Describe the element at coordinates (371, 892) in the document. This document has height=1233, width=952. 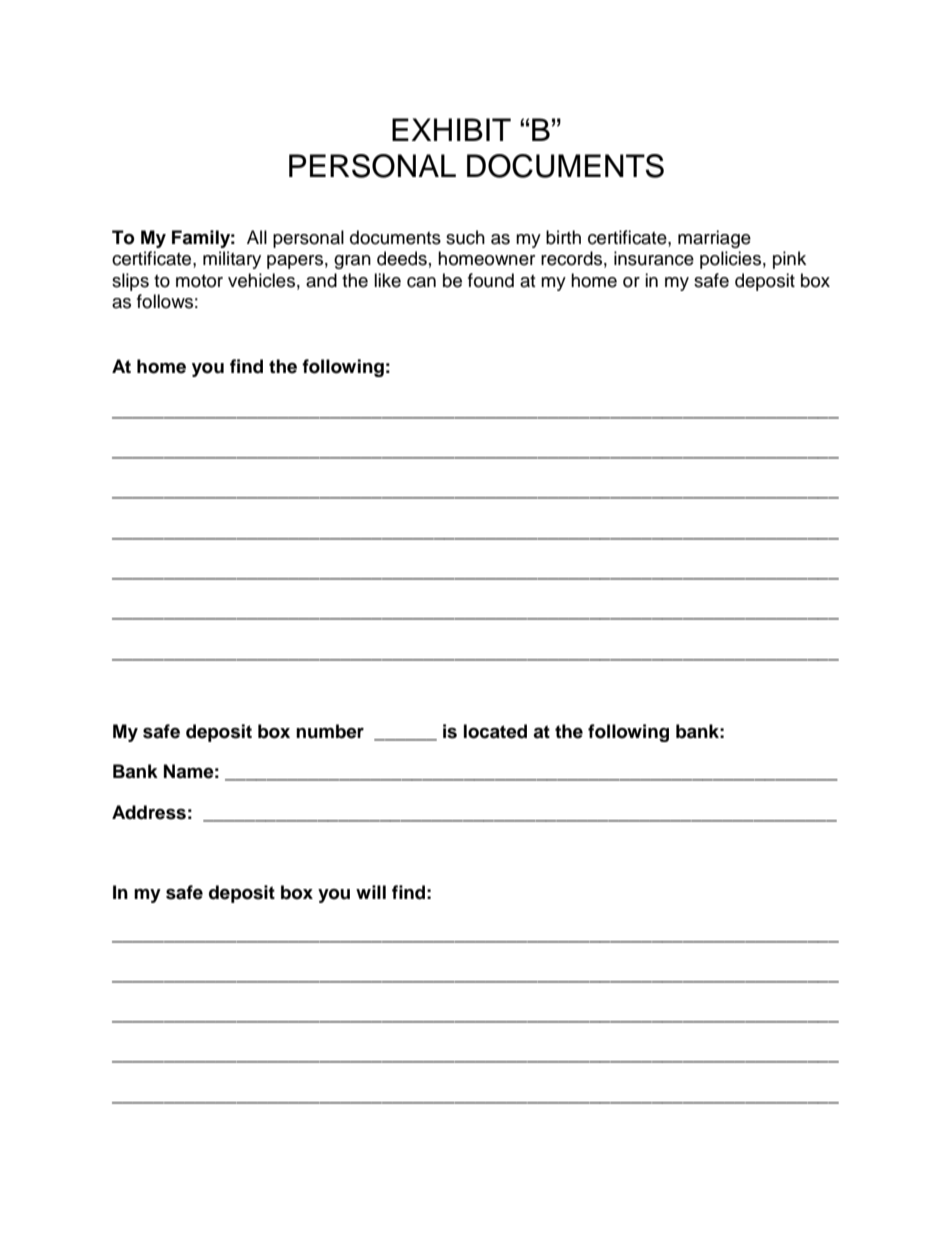
I see `will` at that location.
